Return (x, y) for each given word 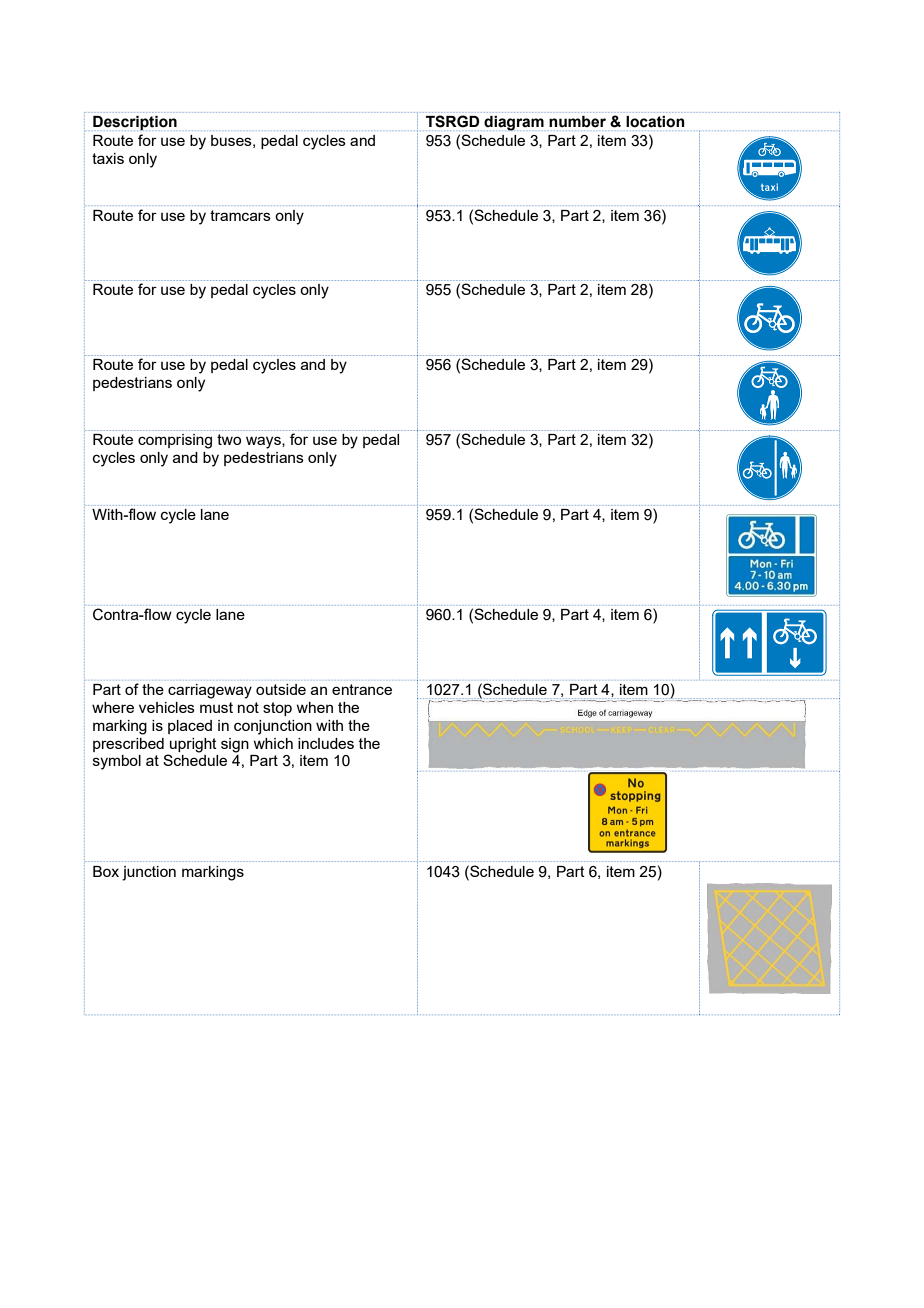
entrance (362, 689)
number (577, 121)
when (314, 707)
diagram (514, 123)
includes (326, 743)
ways (264, 442)
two (229, 439)
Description (135, 123)
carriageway (210, 691)
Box (106, 871)
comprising (175, 441)
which (273, 743)
